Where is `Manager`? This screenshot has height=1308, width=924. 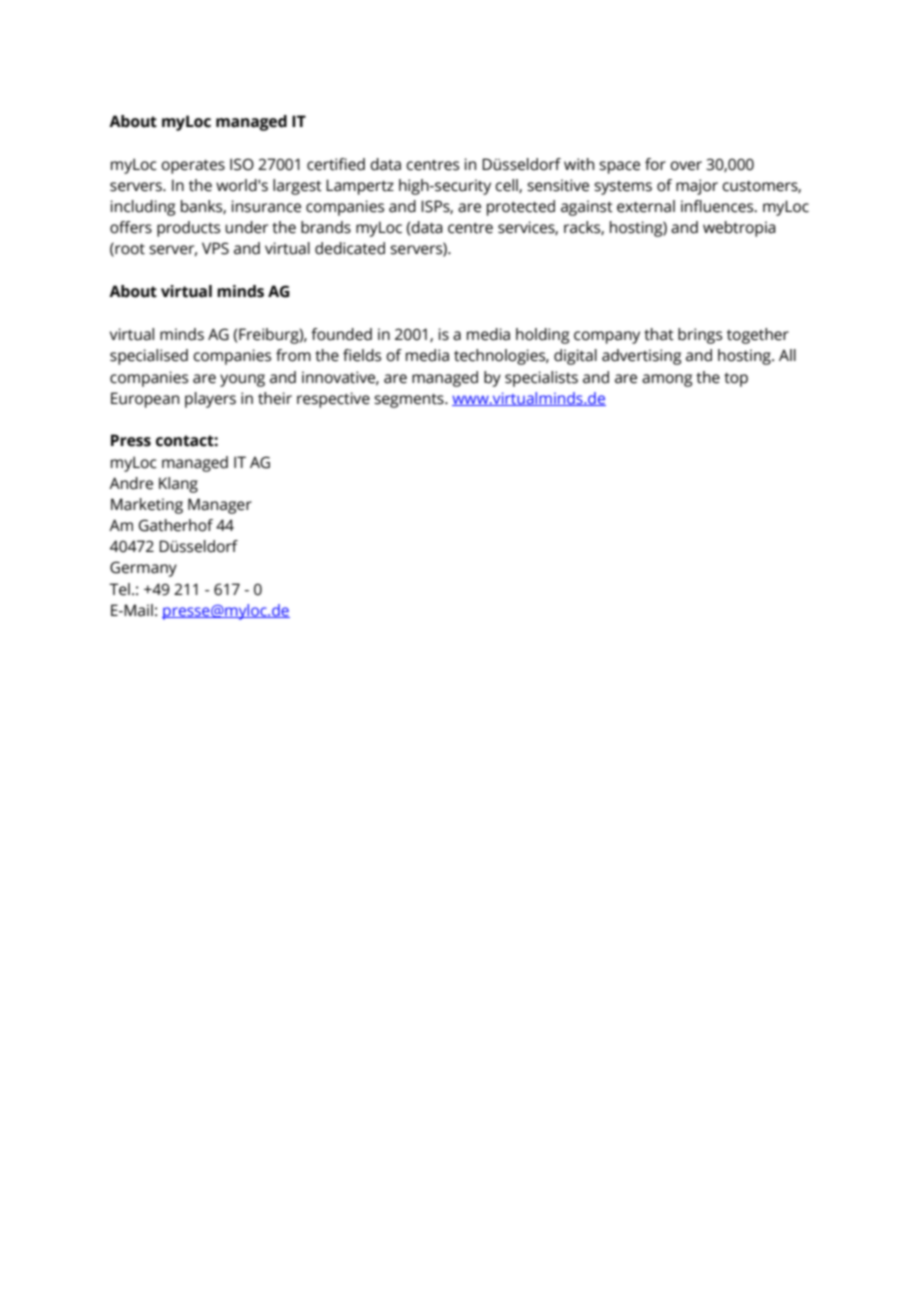
Manager is located at coordinates (220, 506).
